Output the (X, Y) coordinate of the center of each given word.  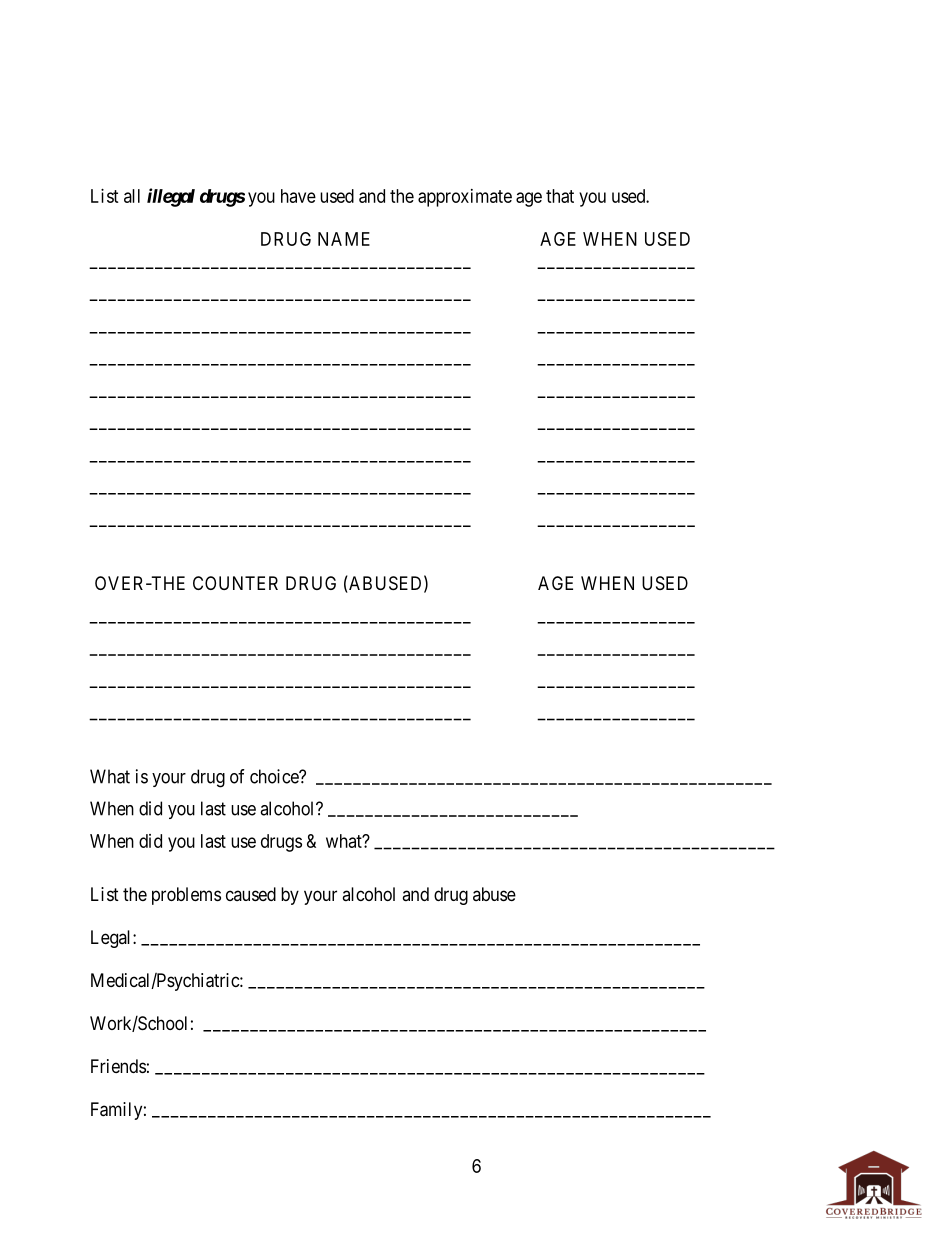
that (560, 196)
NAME (344, 239)
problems (186, 896)
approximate (465, 198)
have (298, 196)
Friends (118, 1066)
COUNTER (235, 583)
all (132, 196)
